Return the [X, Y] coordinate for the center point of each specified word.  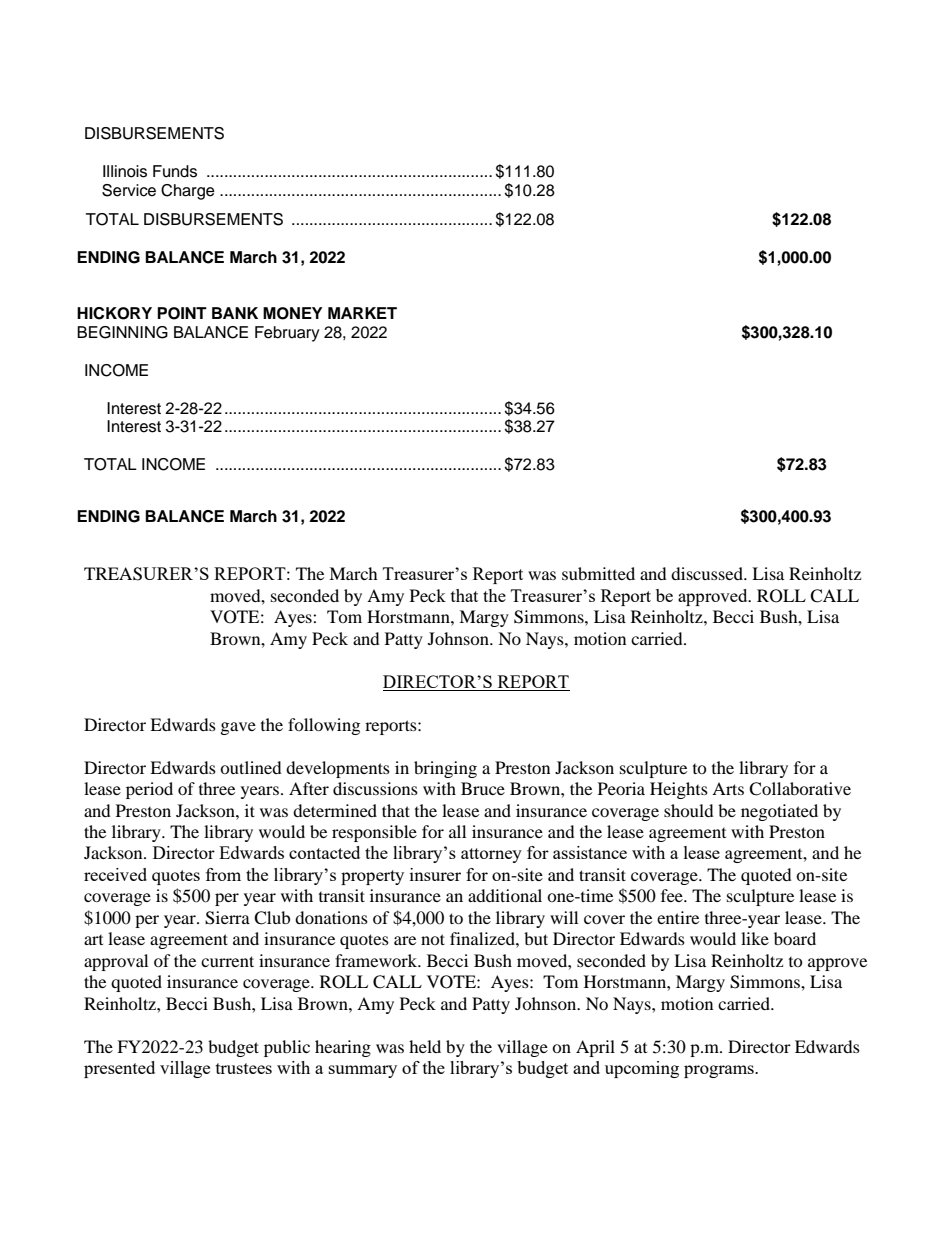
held [425, 1046]
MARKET [362, 313]
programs [720, 1071]
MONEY [293, 313]
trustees [244, 1068]
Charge [188, 192]
